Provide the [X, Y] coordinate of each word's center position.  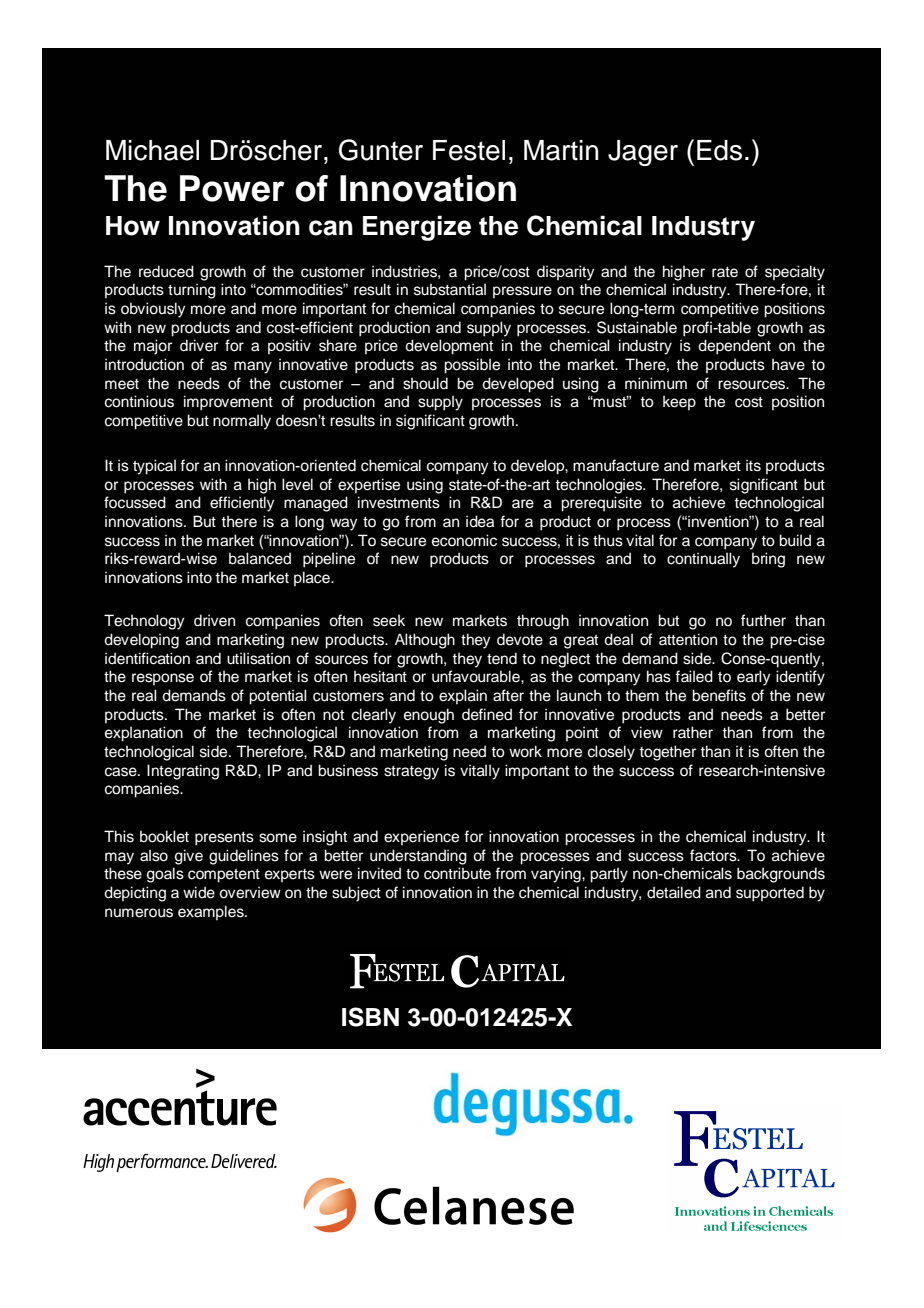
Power [232, 188]
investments [399, 502]
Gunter [381, 150]
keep [679, 402]
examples [212, 912]
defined [487, 714]
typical [154, 467]
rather [693, 732]
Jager [643, 153]
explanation [144, 734]
